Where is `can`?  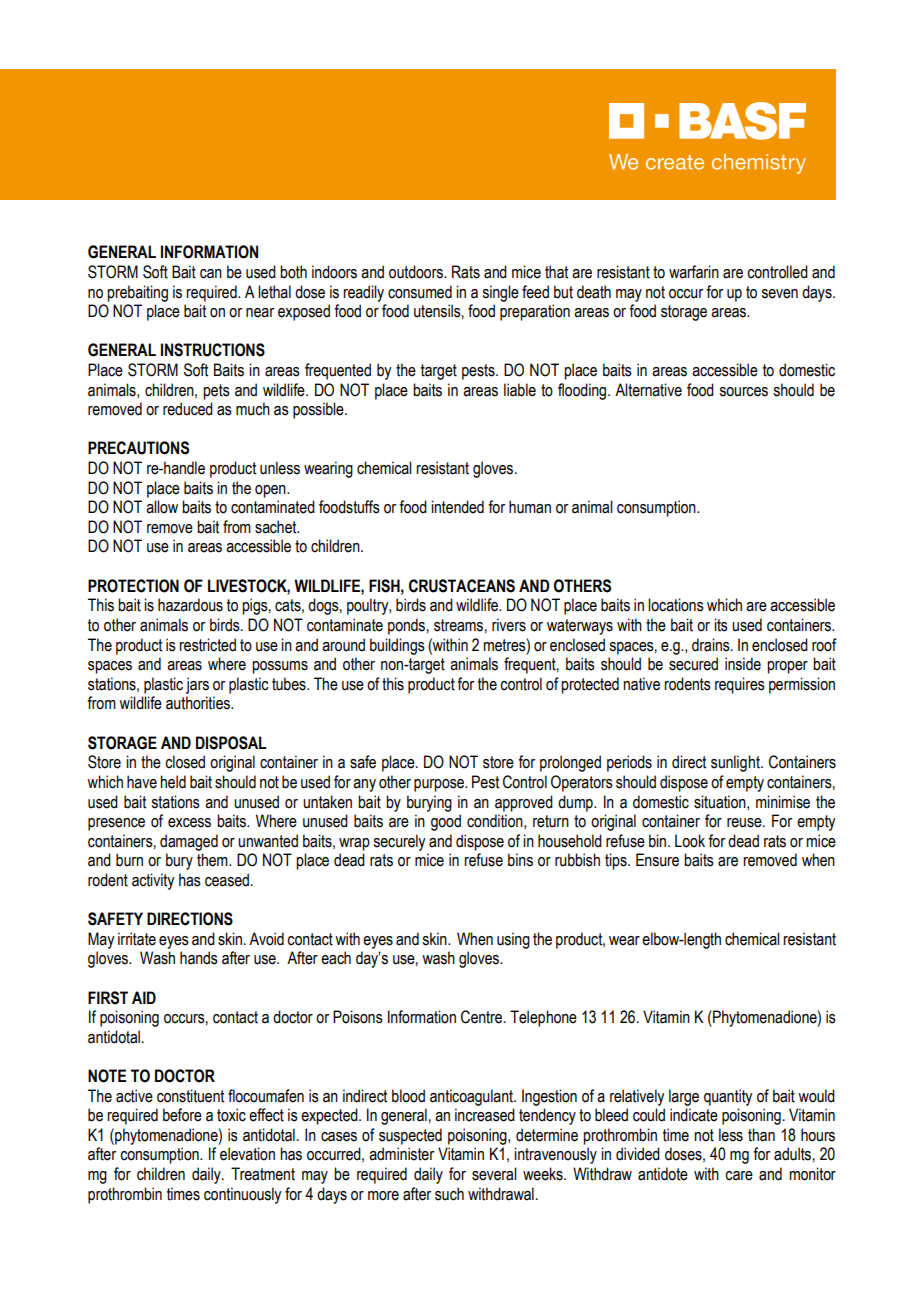
can is located at coordinates (211, 274).
